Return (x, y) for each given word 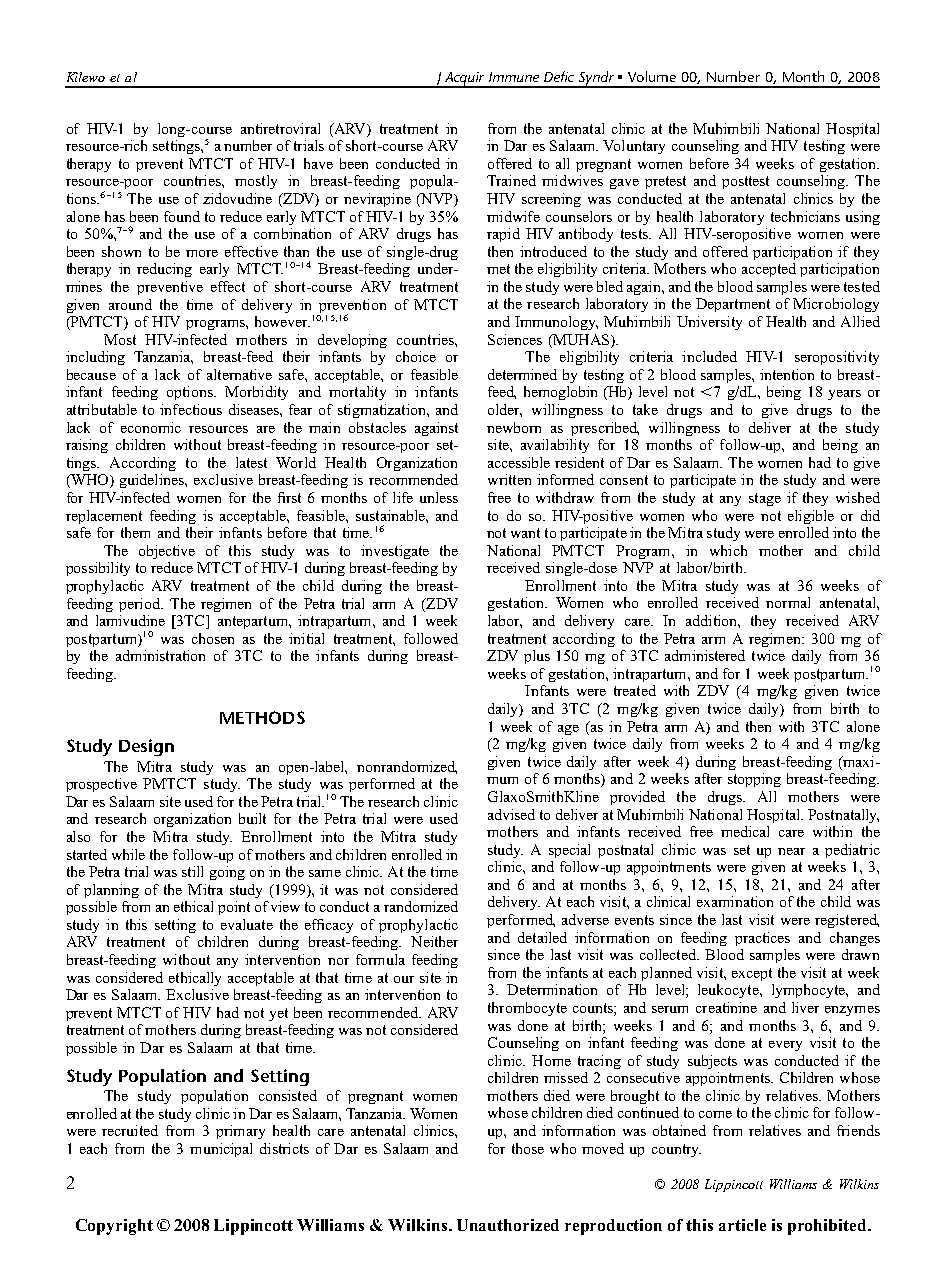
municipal (221, 1150)
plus (537, 657)
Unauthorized (508, 1225)
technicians (805, 216)
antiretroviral (280, 128)
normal (788, 602)
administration (160, 655)
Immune (514, 77)
